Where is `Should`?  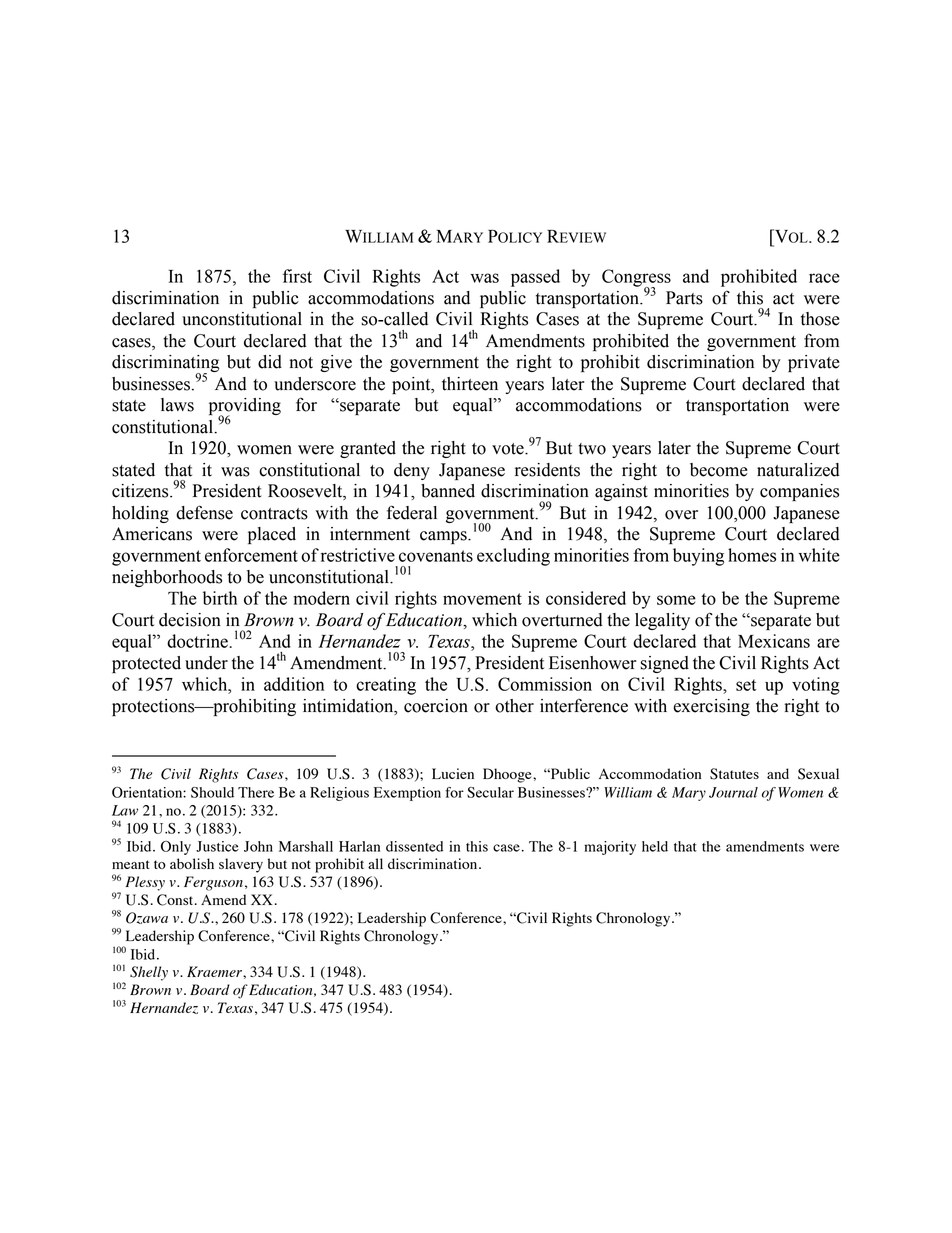 Should is located at coordinates (212, 792).
